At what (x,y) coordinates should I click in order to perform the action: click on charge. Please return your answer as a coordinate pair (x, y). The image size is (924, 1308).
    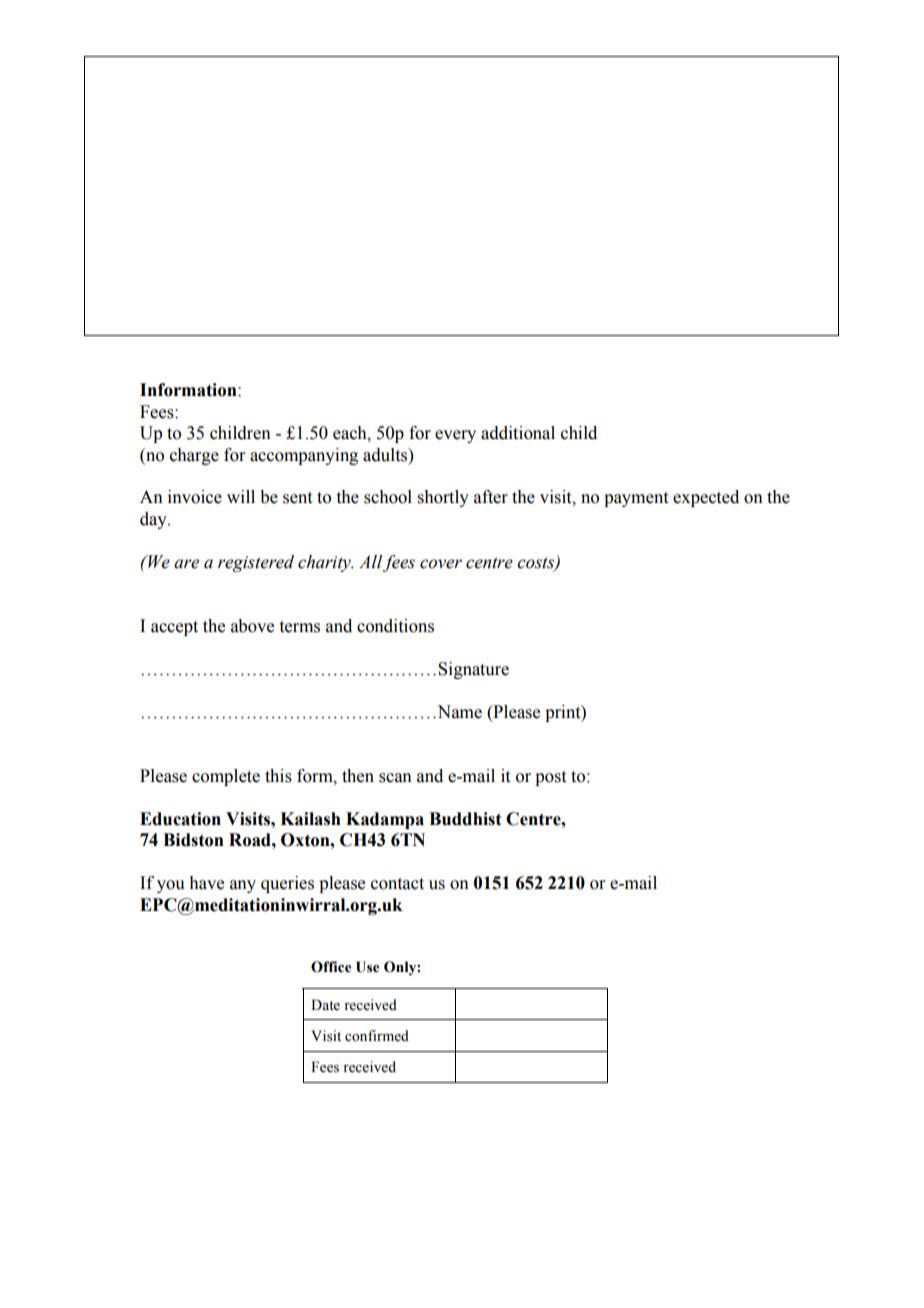
    Looking at the image, I should click on (194, 456).
